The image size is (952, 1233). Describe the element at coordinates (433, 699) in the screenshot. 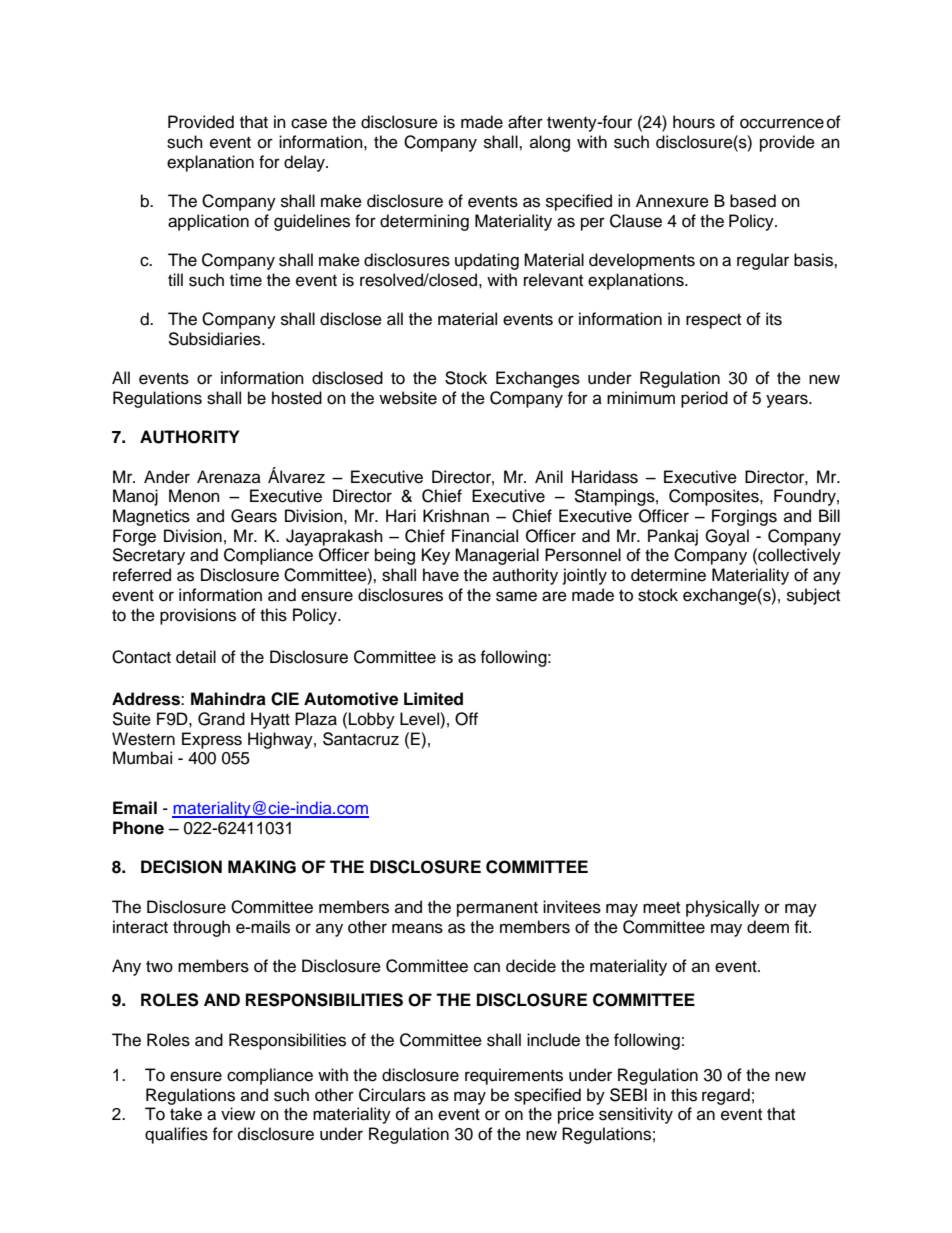

I see `Limited` at that location.
